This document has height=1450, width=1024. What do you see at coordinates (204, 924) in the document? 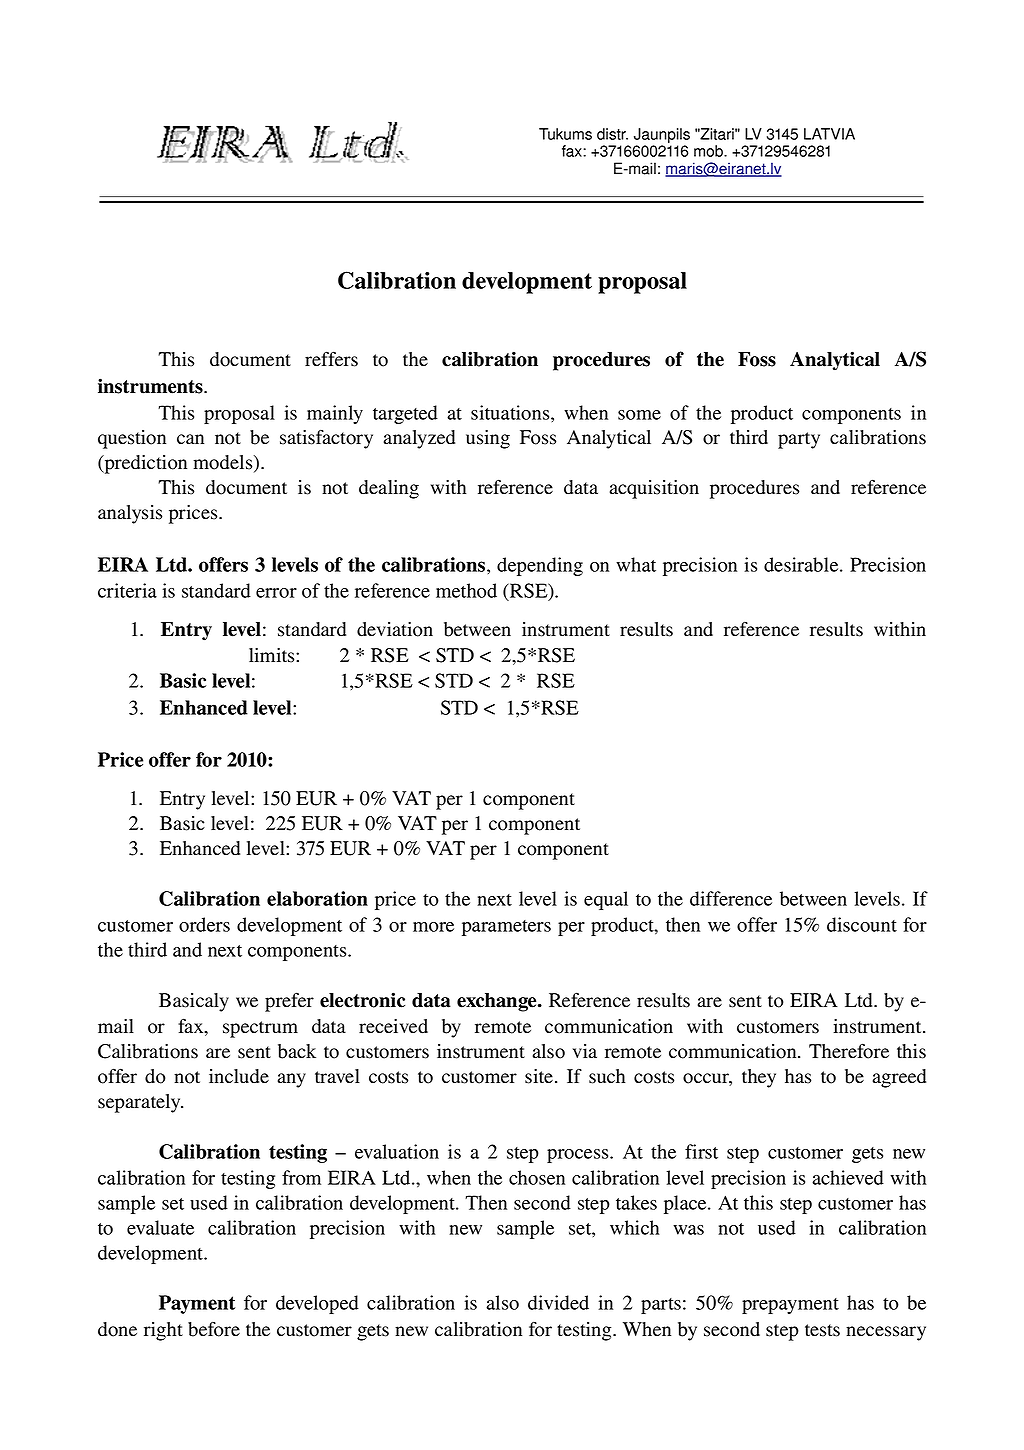
I see `orders` at bounding box center [204, 924].
